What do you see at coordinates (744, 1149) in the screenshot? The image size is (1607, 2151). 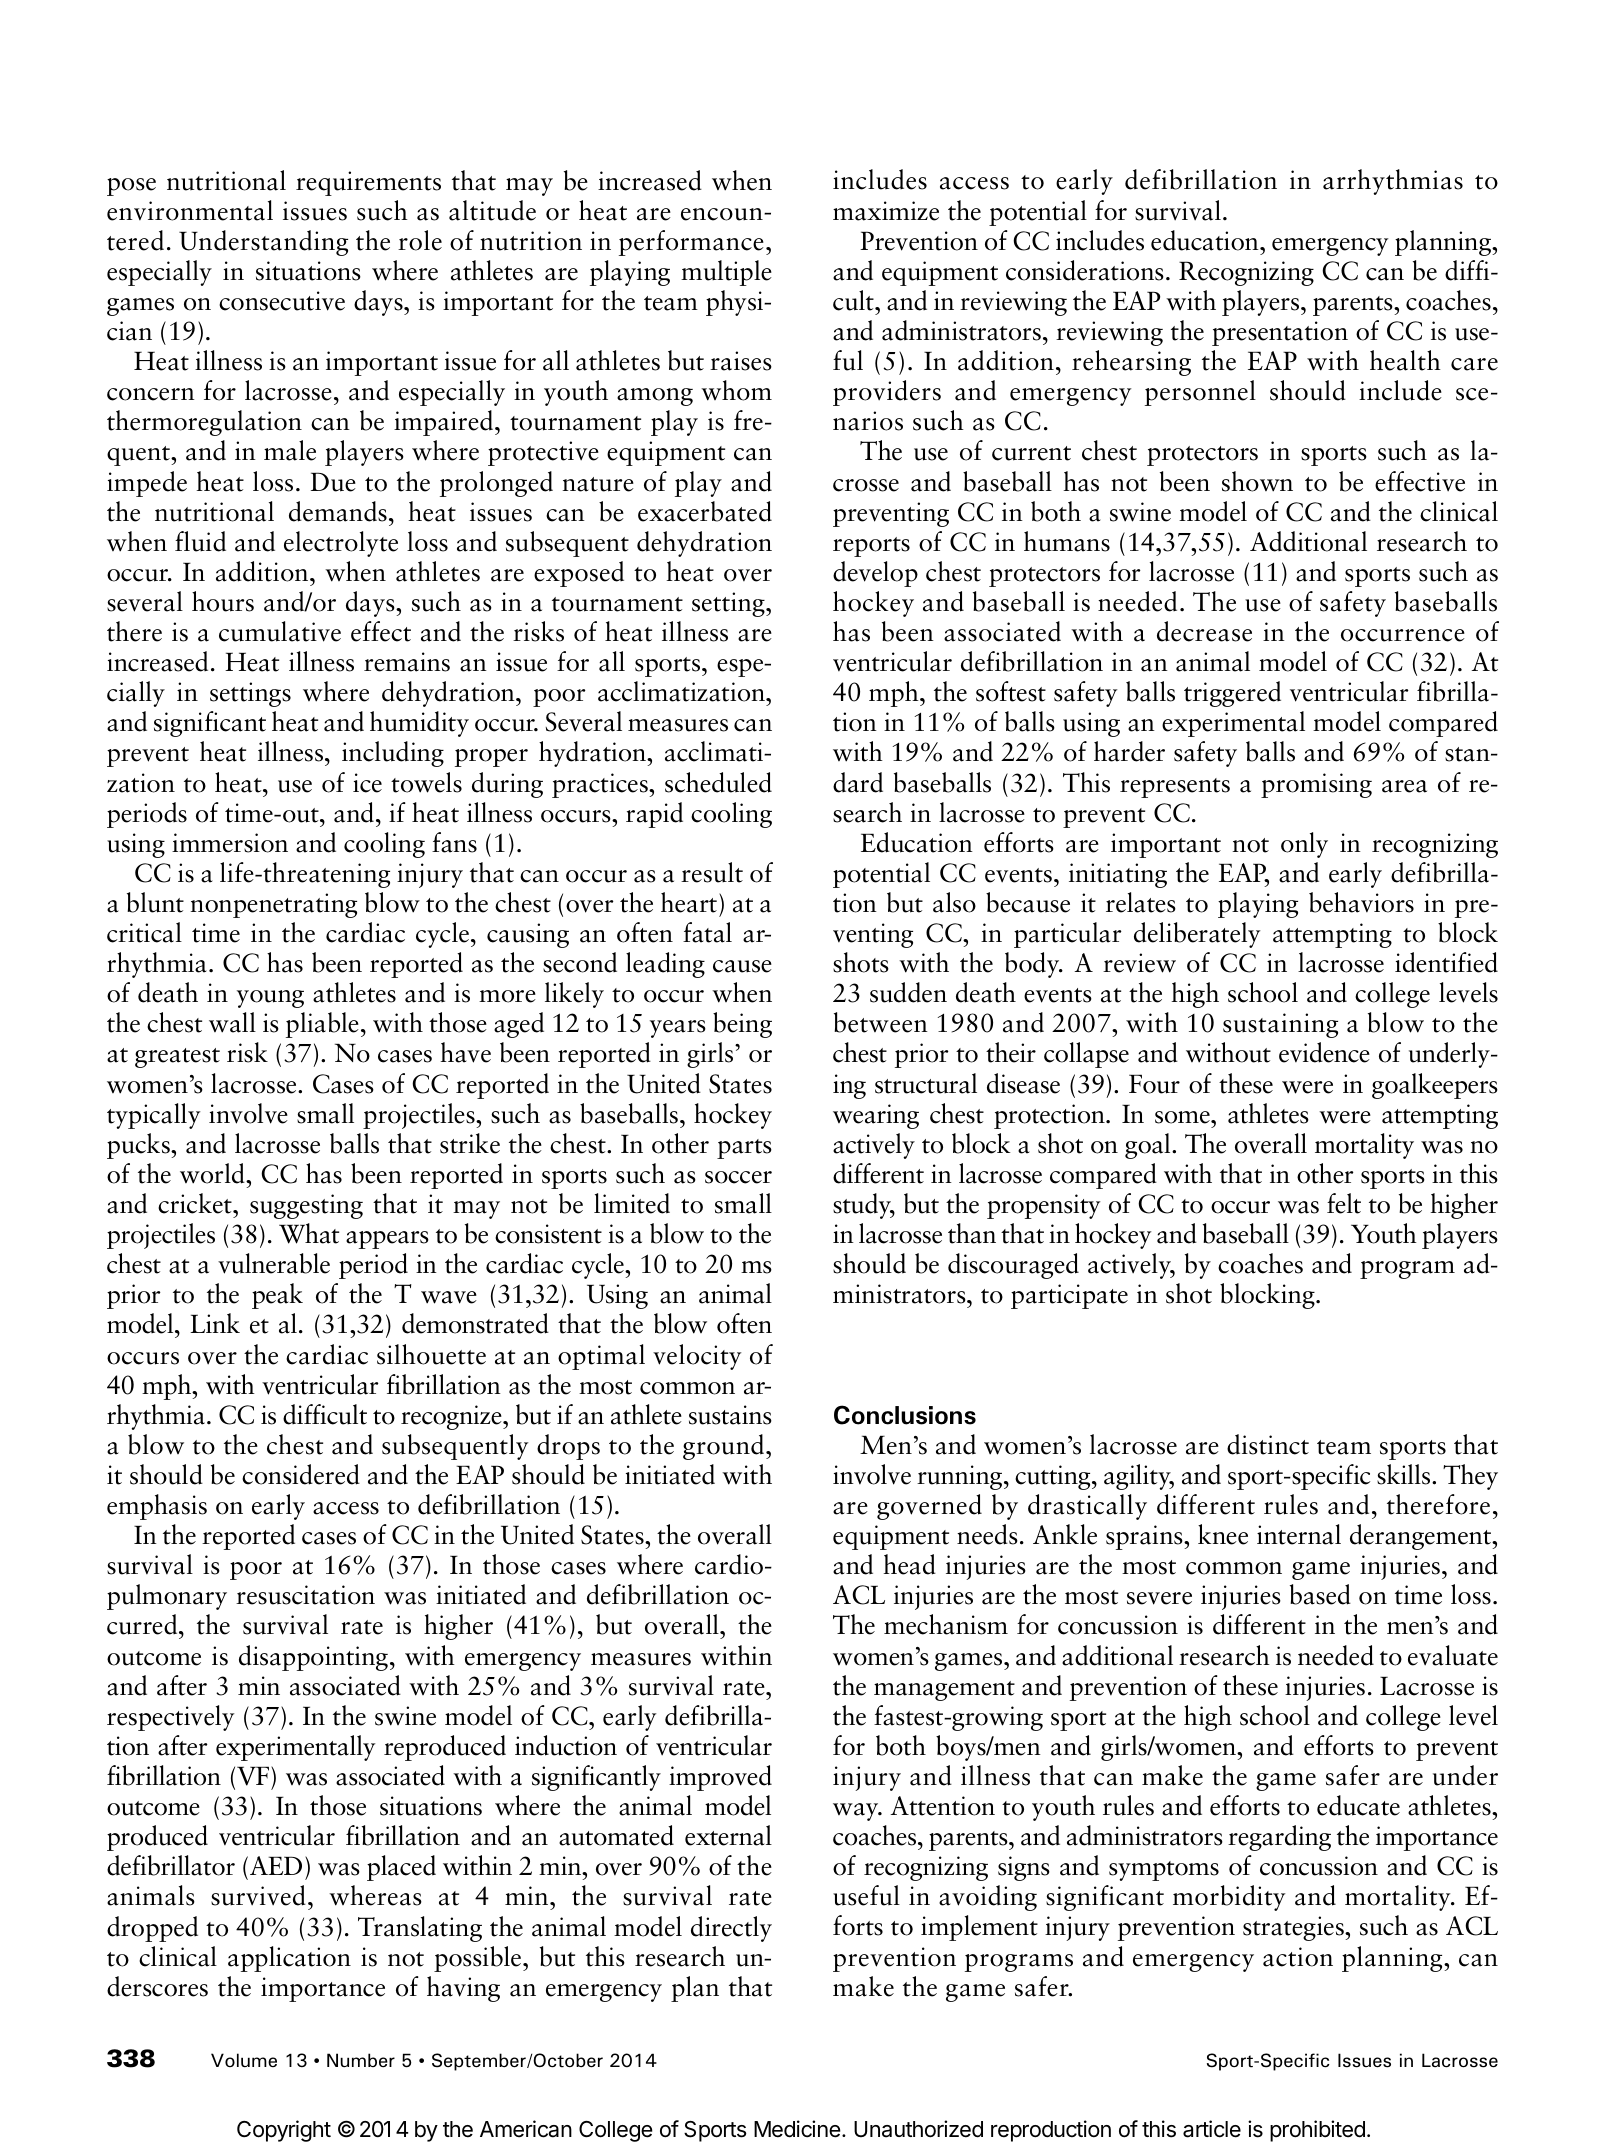 I see `parts` at bounding box center [744, 1149].
